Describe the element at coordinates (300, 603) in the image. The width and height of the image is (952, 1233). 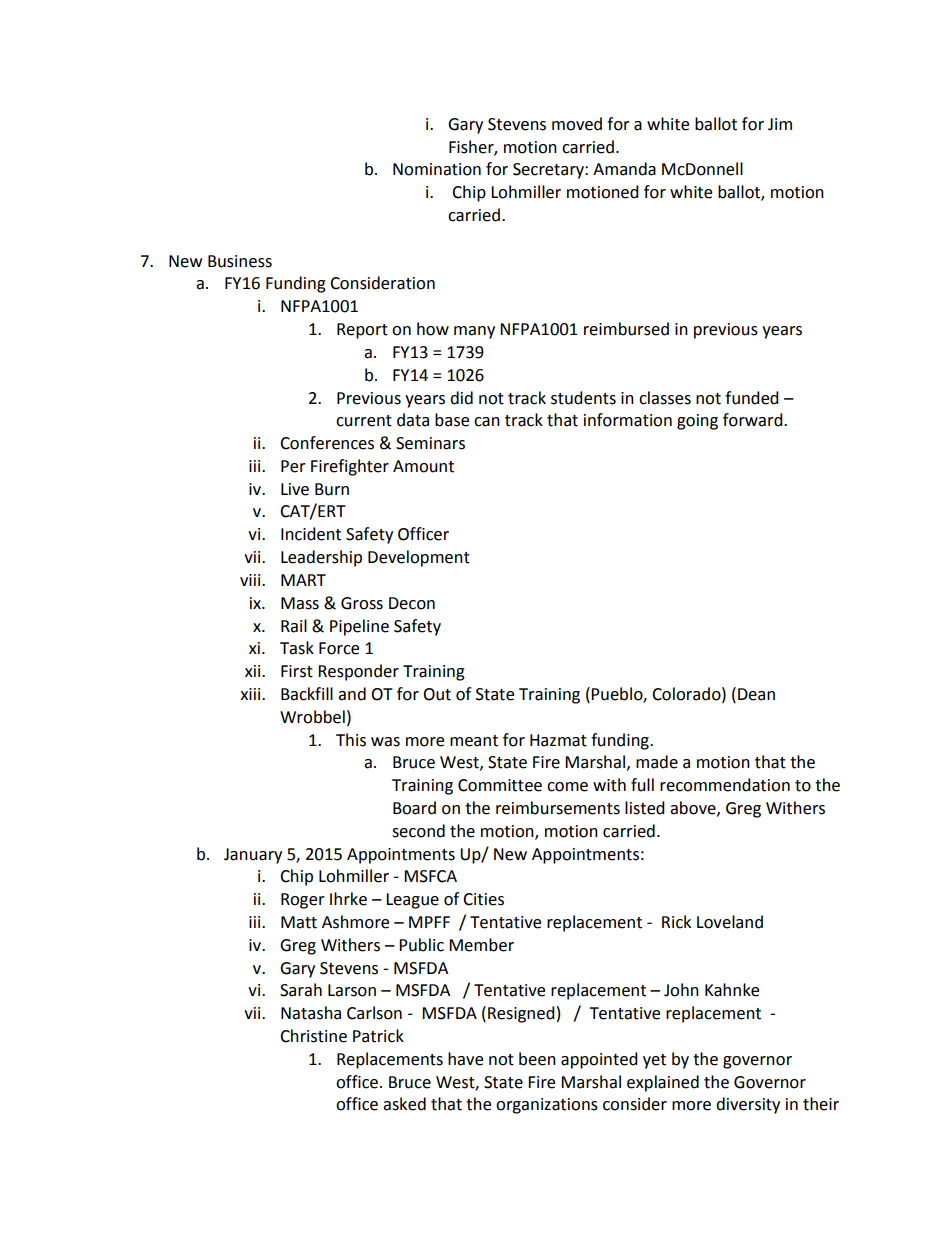
I see `Mass` at that location.
